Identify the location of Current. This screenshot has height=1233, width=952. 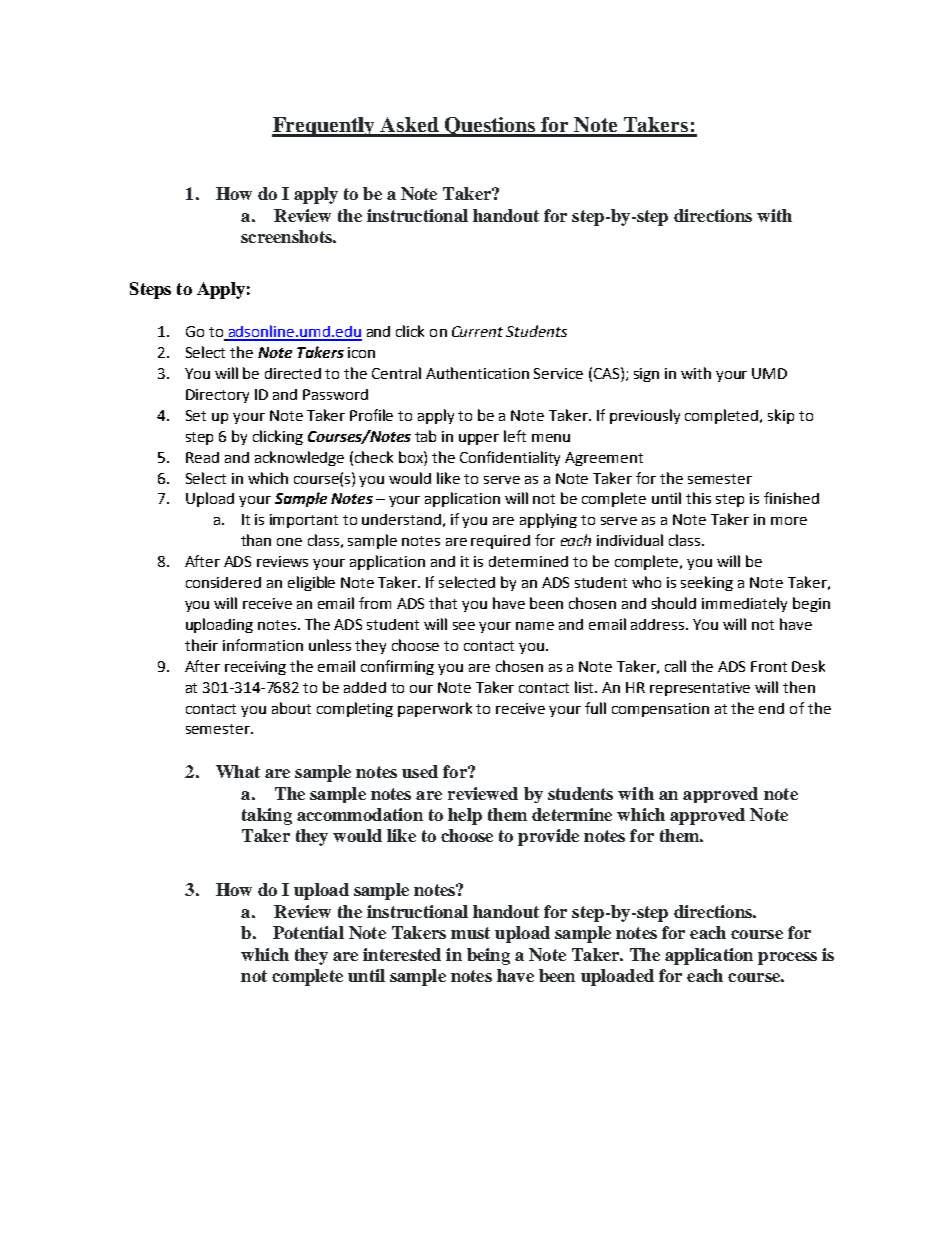
(477, 331).
